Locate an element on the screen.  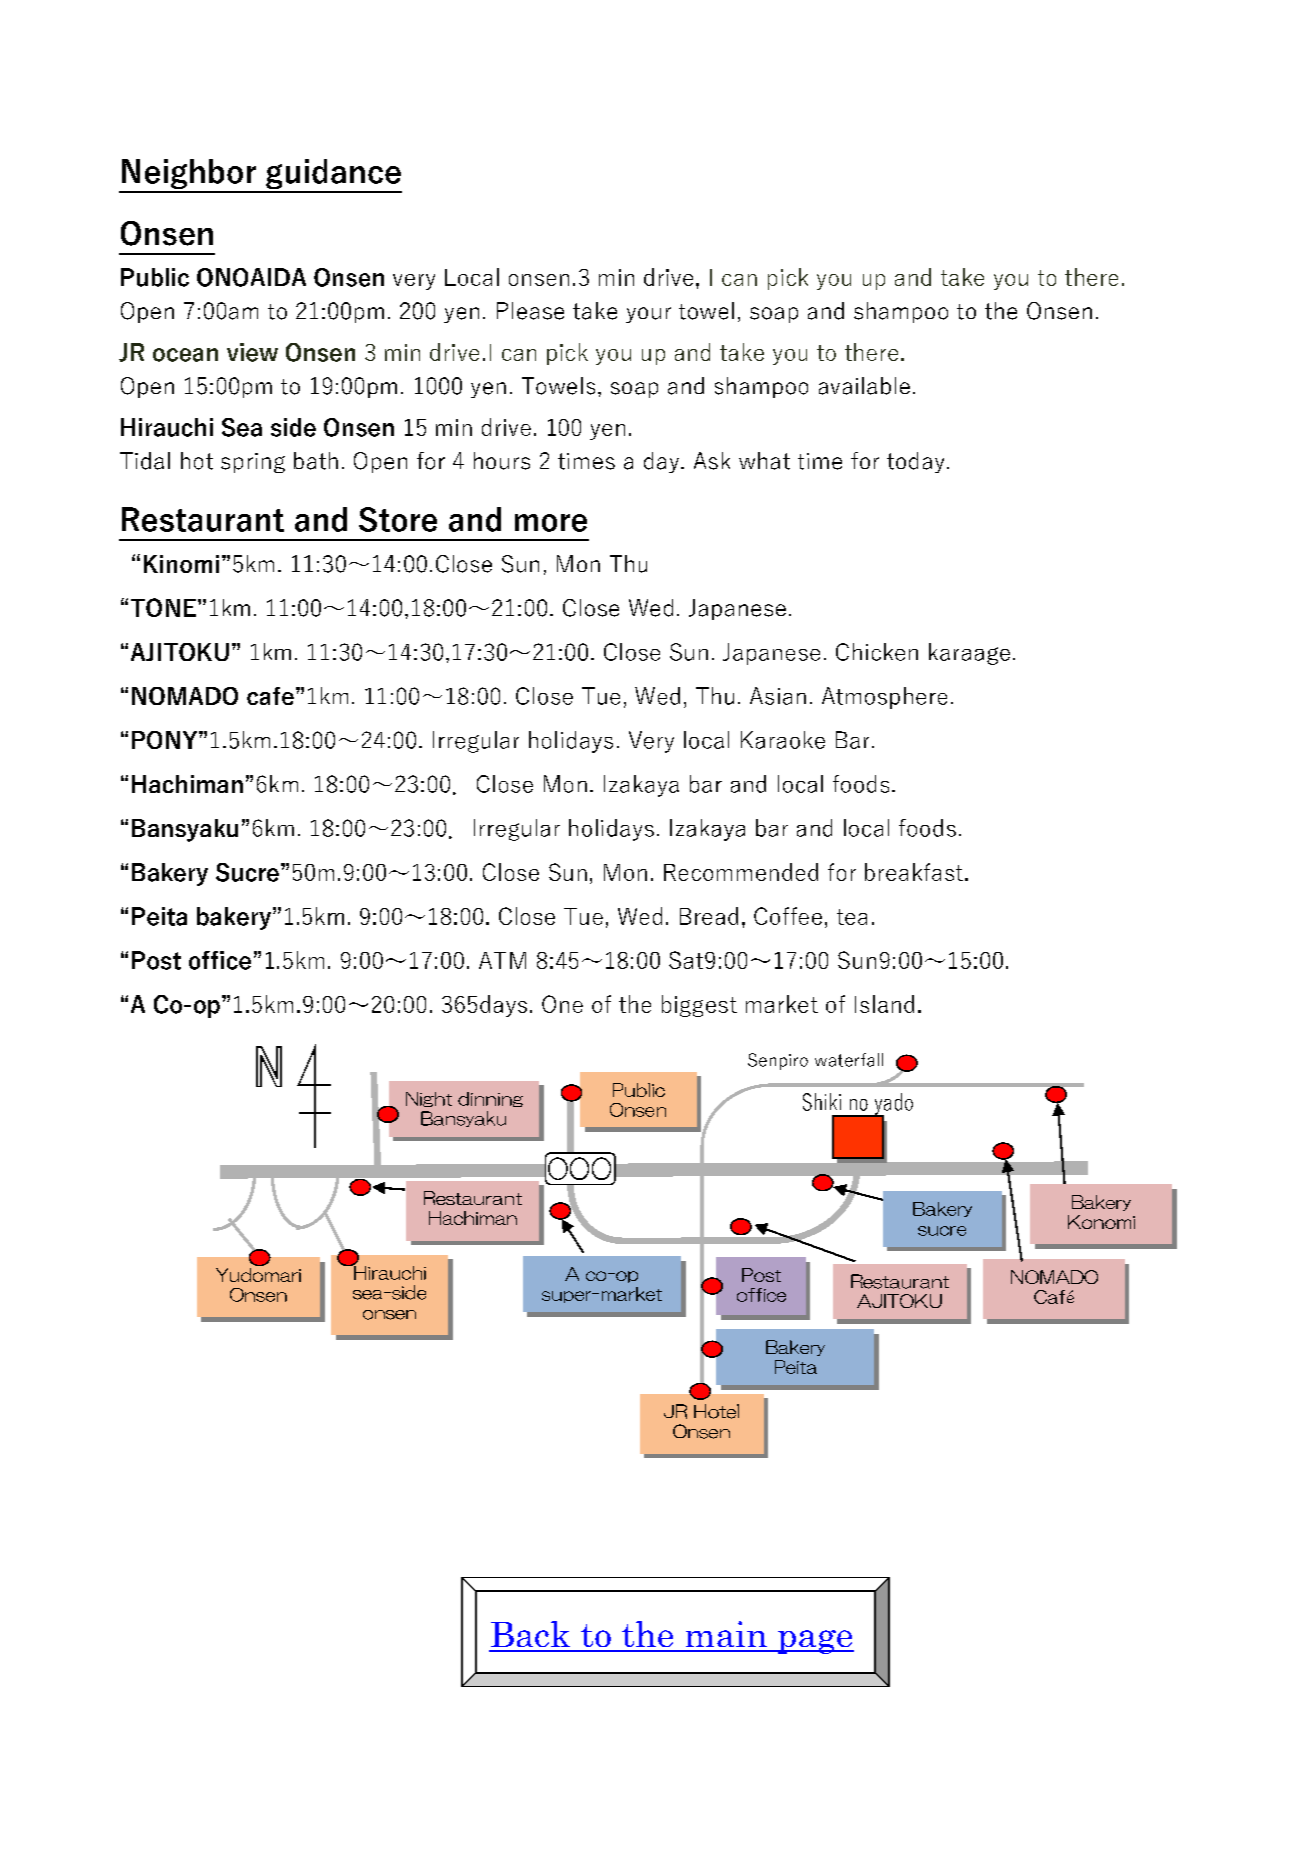
Hotel is located at coordinates (716, 1411).
